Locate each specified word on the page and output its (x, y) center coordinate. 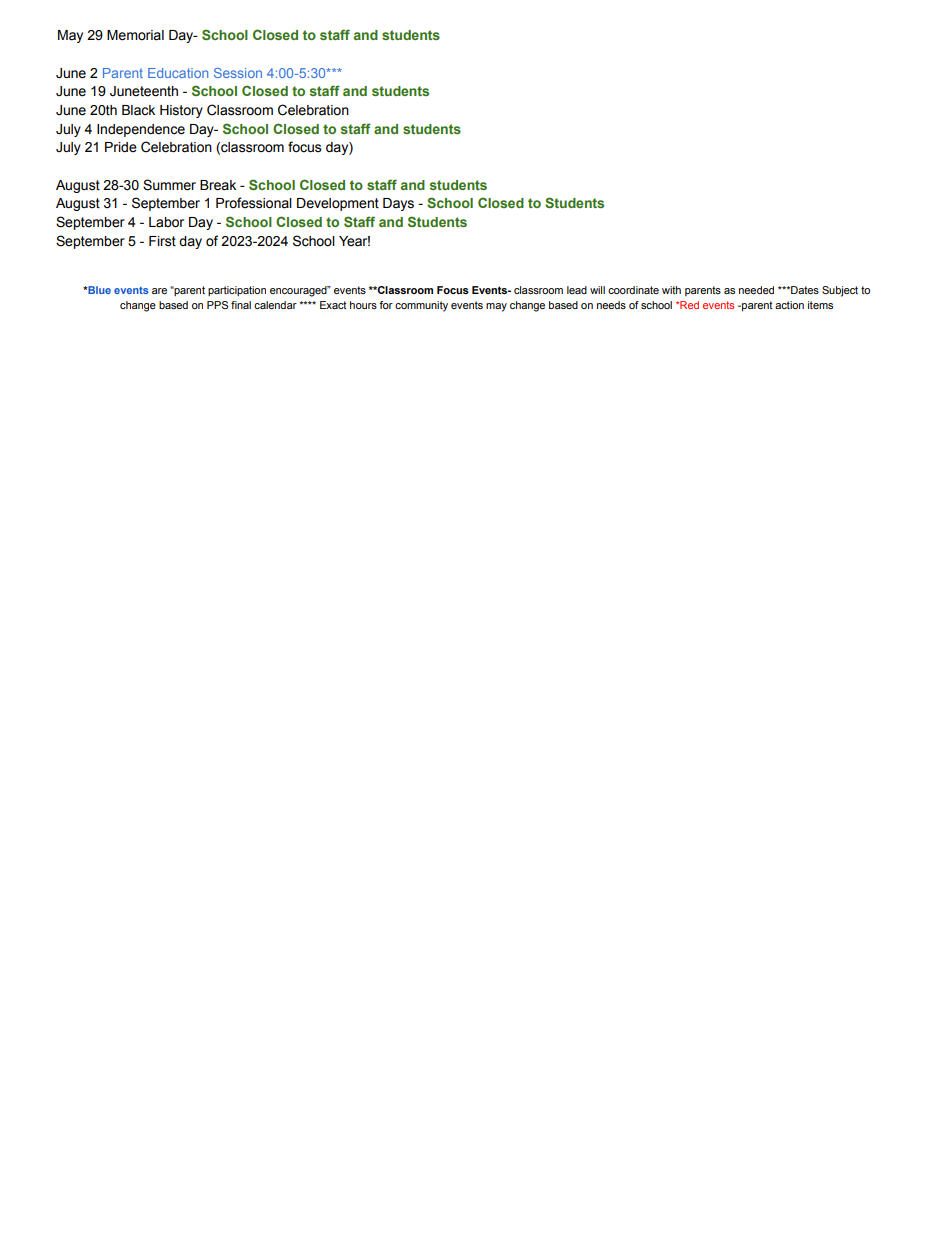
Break (218, 185)
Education (178, 73)
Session (238, 73)
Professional (254, 203)
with (671, 290)
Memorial (135, 35)
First (162, 241)
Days (398, 204)
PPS (217, 305)
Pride (121, 147)
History (181, 111)
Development (338, 204)
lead (577, 290)
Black (138, 110)
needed (756, 290)
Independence (141, 130)
